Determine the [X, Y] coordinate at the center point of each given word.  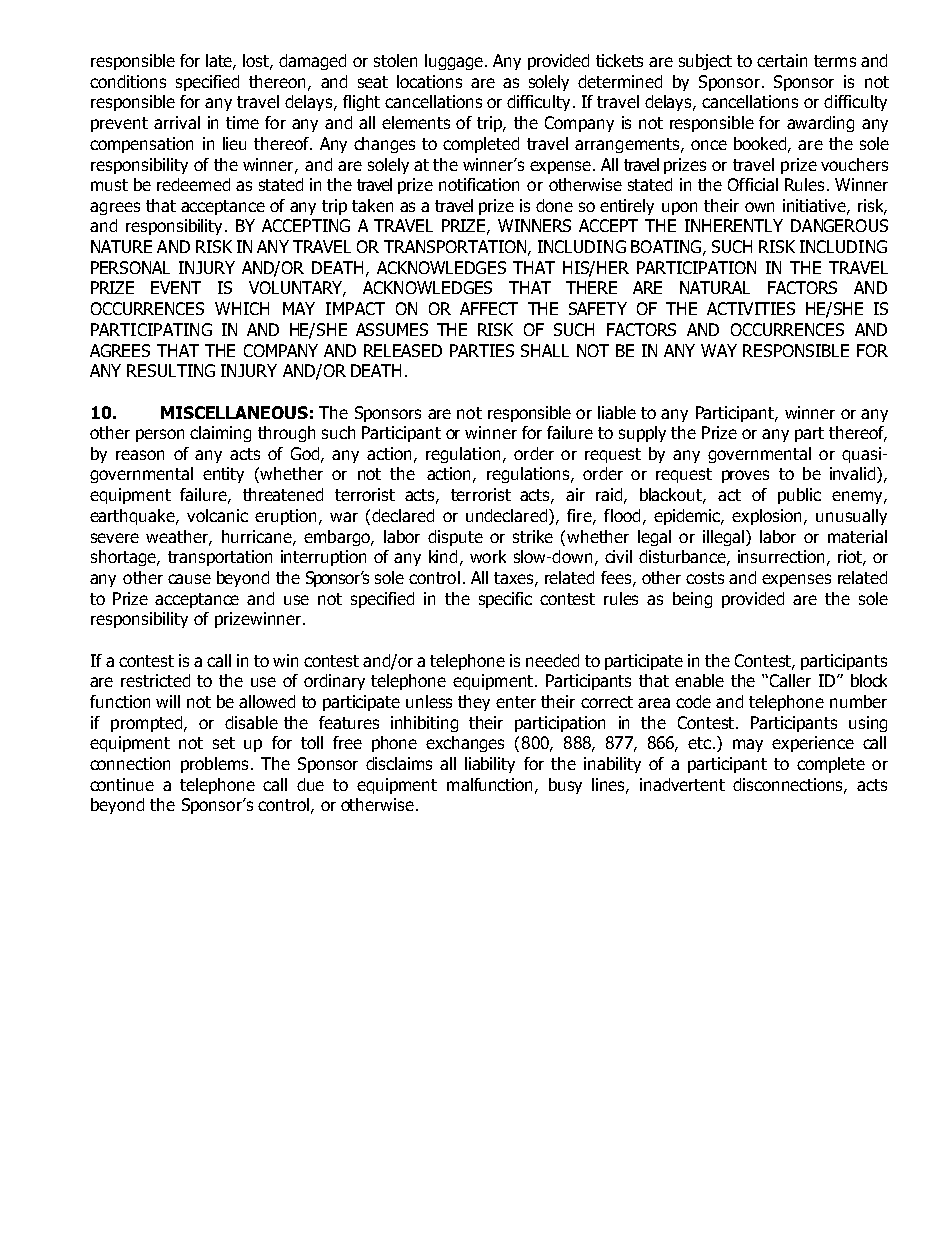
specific [505, 600]
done [554, 205]
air [575, 494]
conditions [128, 81]
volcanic [217, 515]
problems [214, 765]
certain [782, 60]
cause [189, 579]
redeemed [193, 184]
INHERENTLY [734, 225]
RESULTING [171, 370]
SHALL [545, 350]
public [799, 496]
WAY [719, 350]
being [692, 600]
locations [429, 81]
